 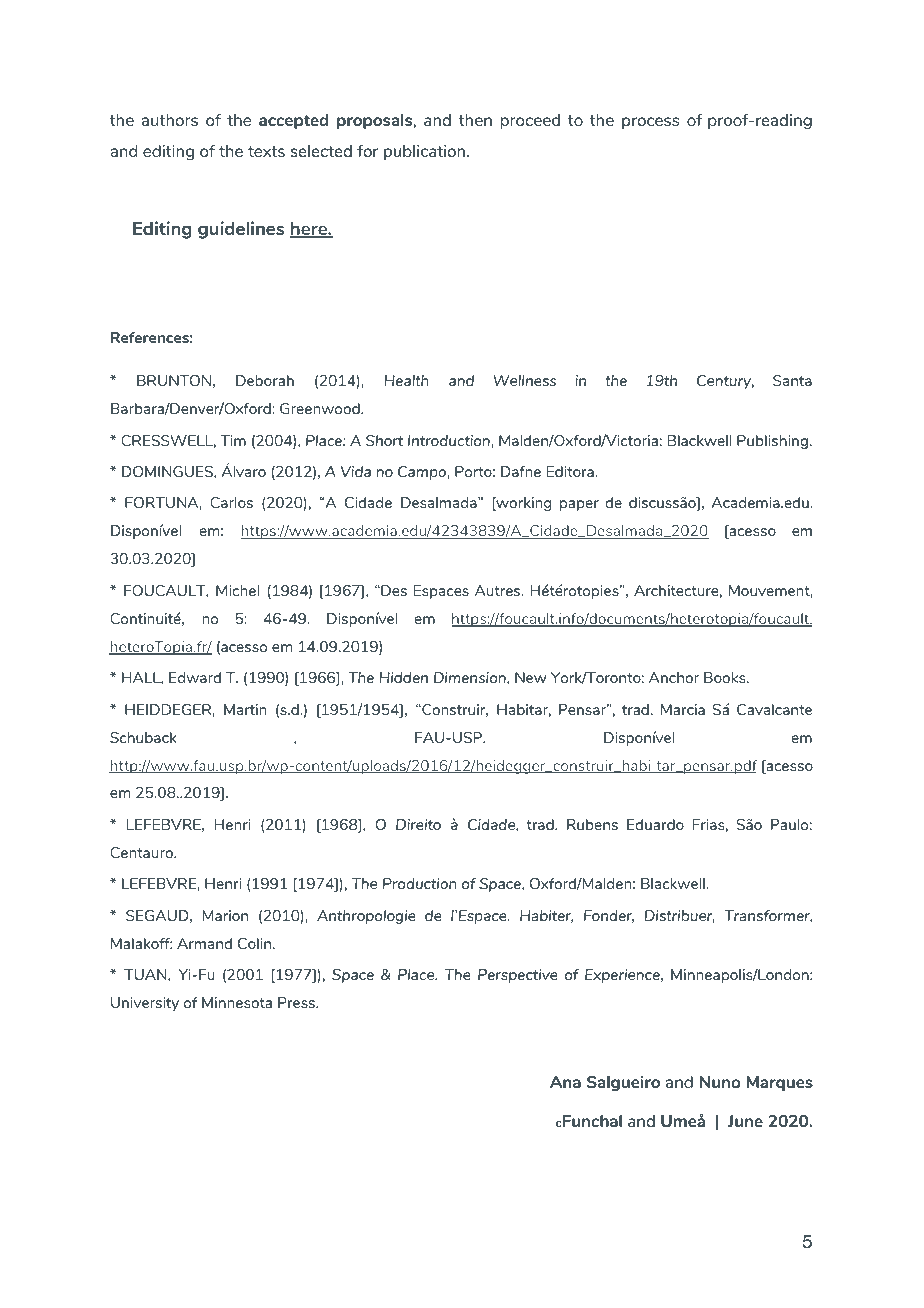 I want to click on Publishing, so click(x=772, y=442).
